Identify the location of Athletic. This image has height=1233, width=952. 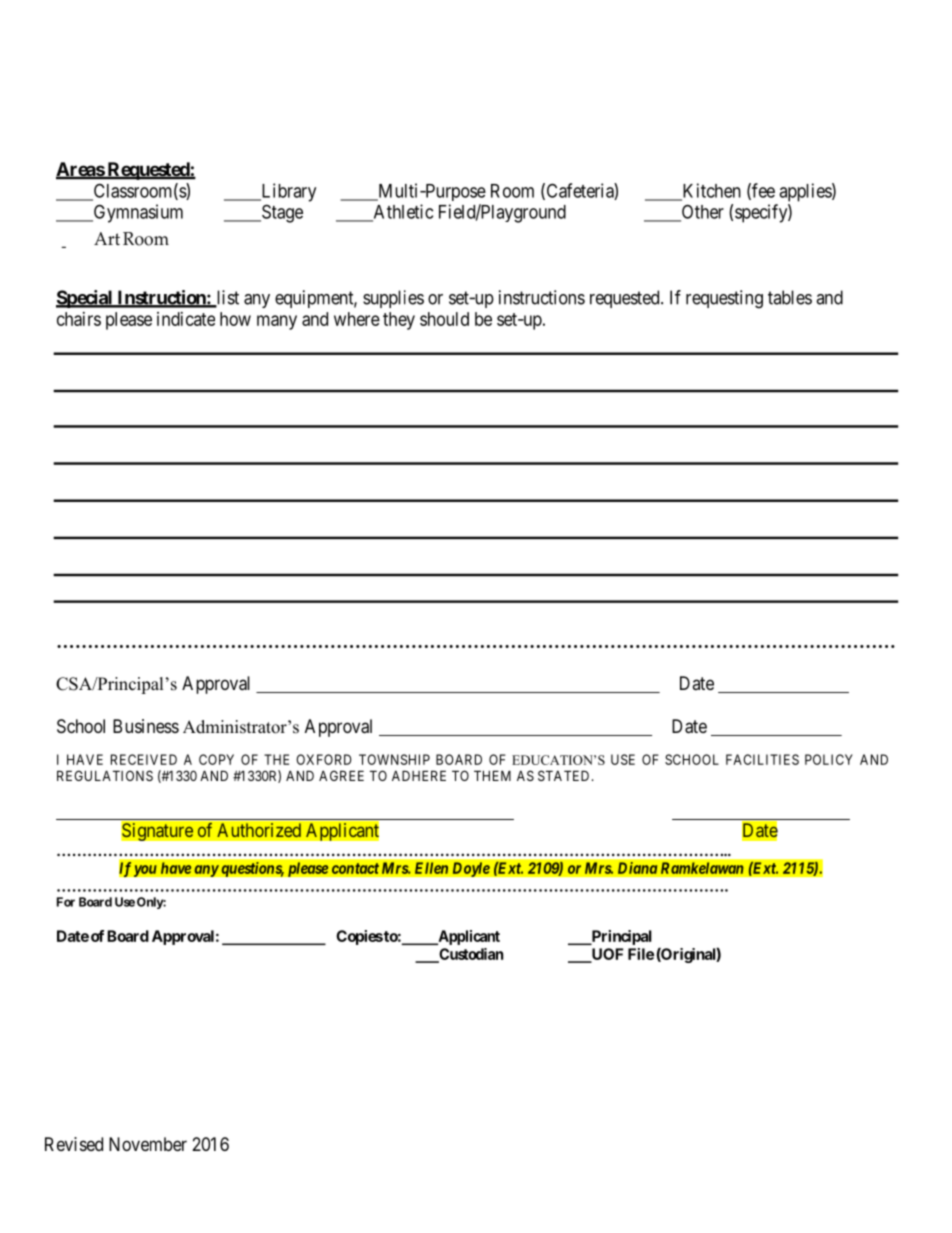
(402, 212).
